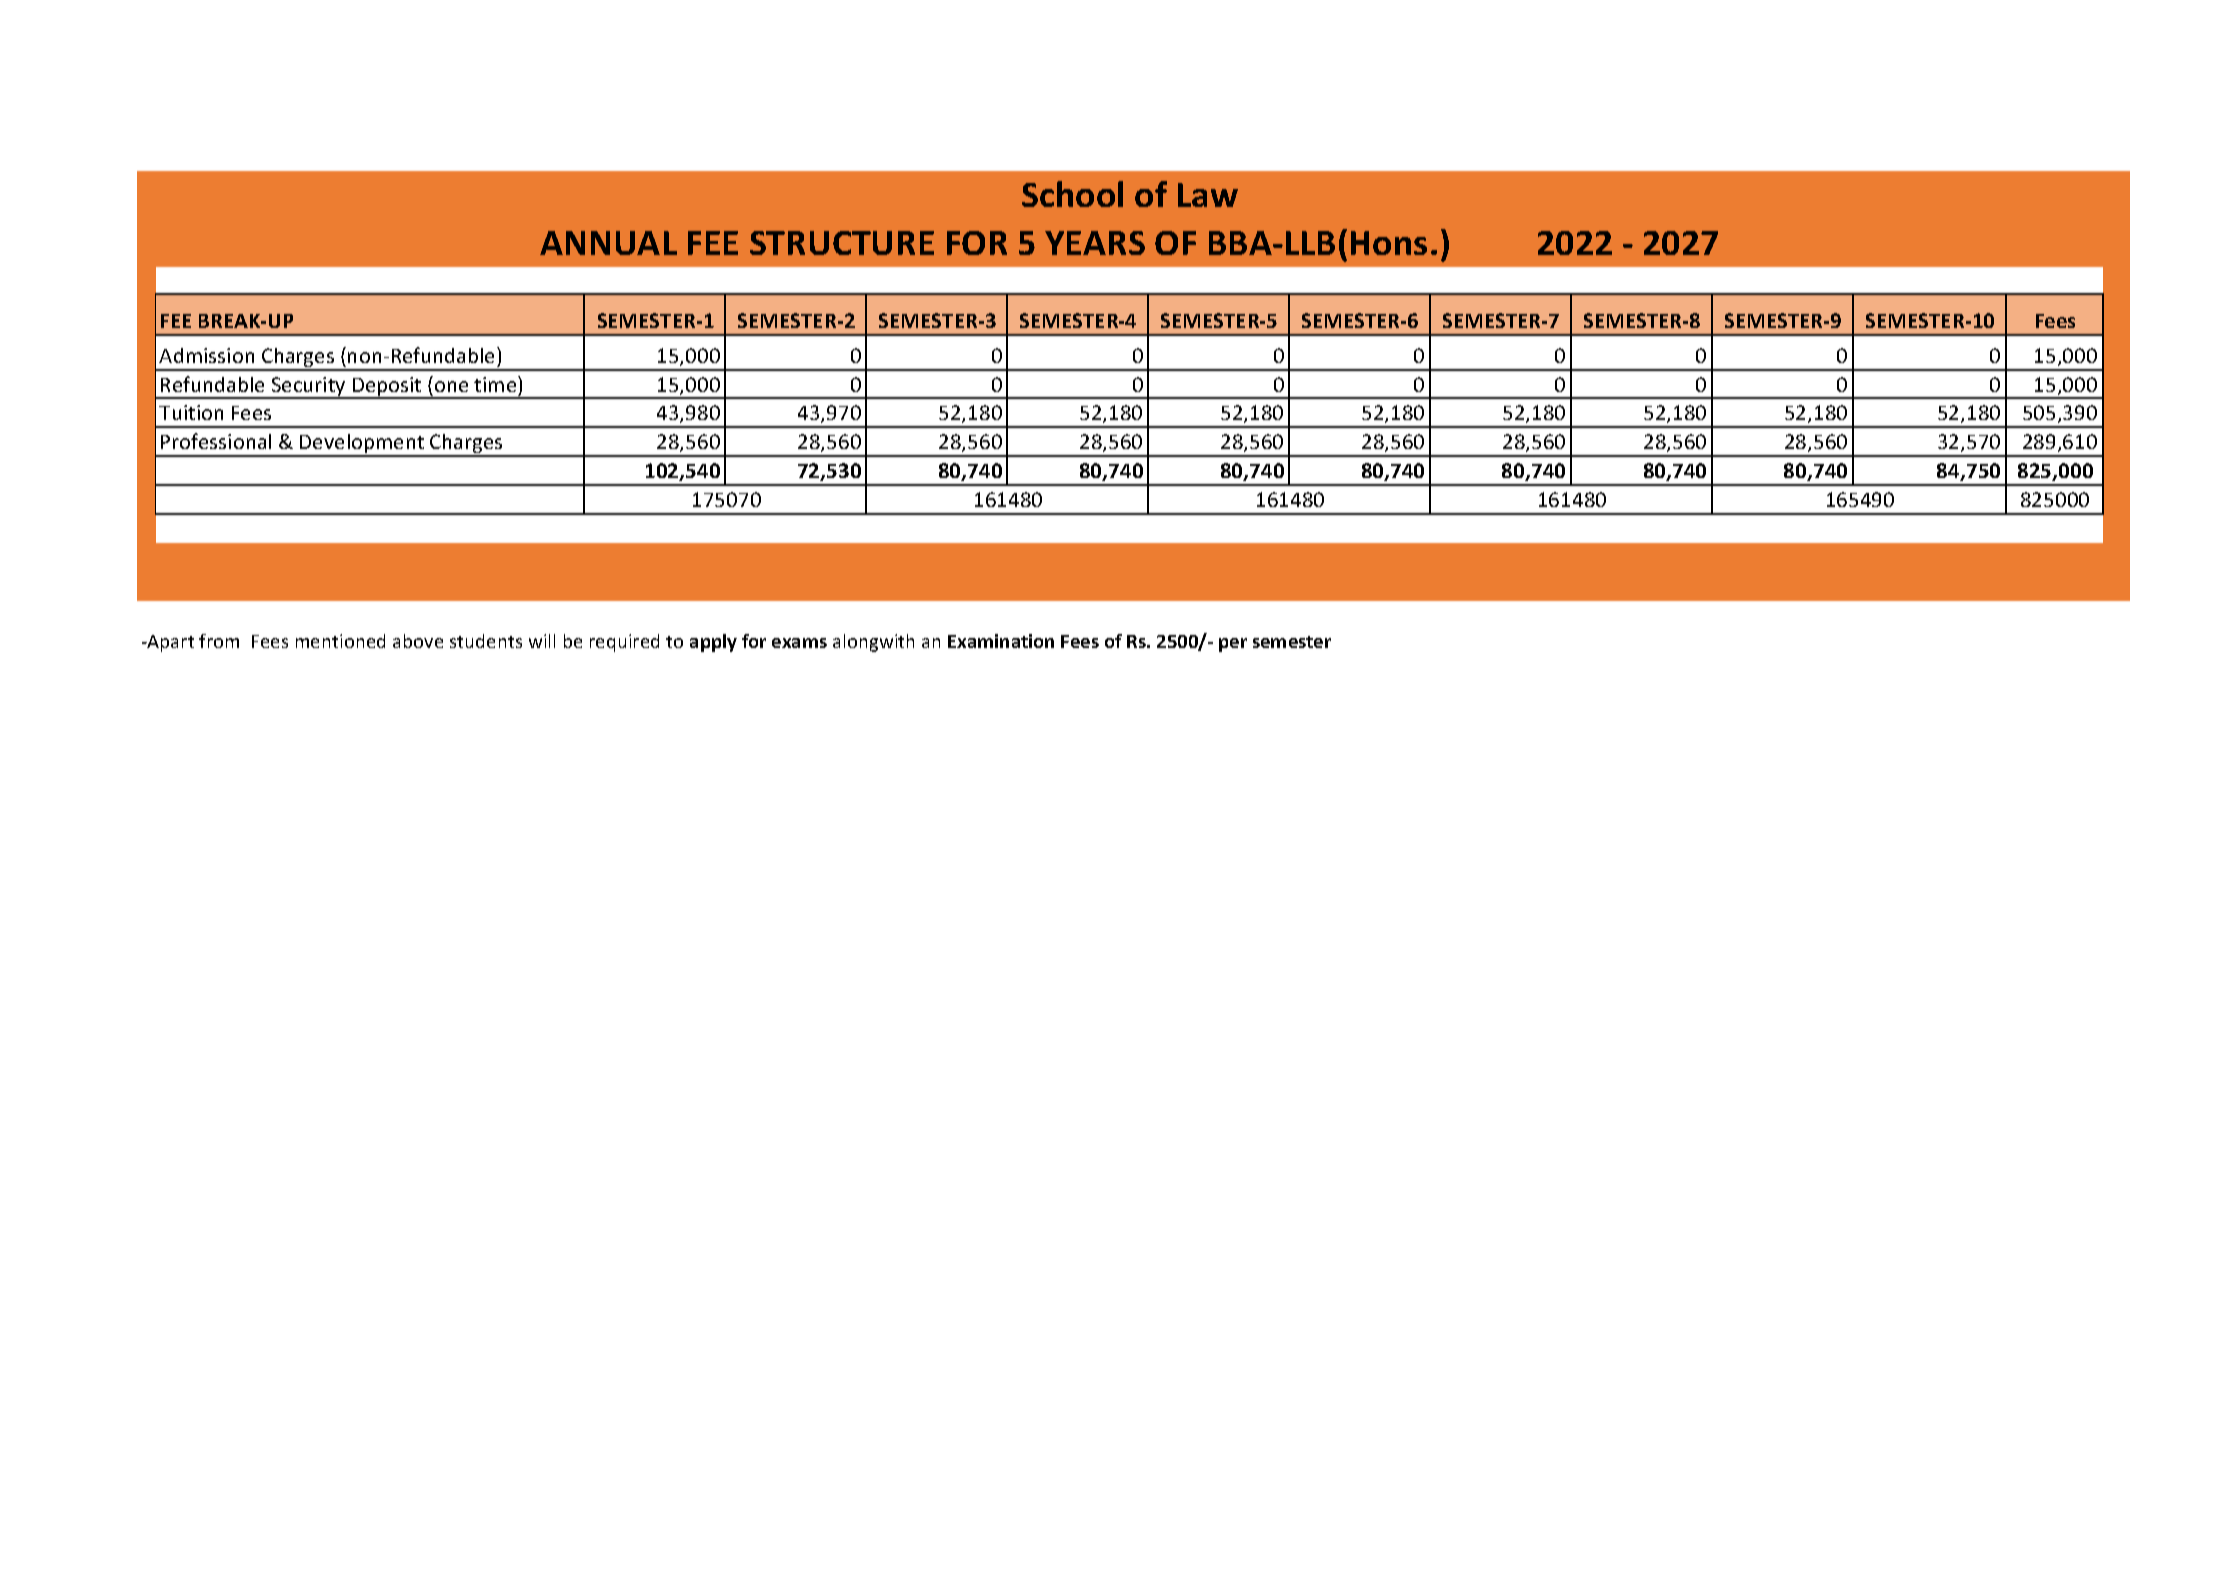 The image size is (2222, 1571). Describe the element at coordinates (191, 412) in the screenshot. I see `Tuition` at that location.
